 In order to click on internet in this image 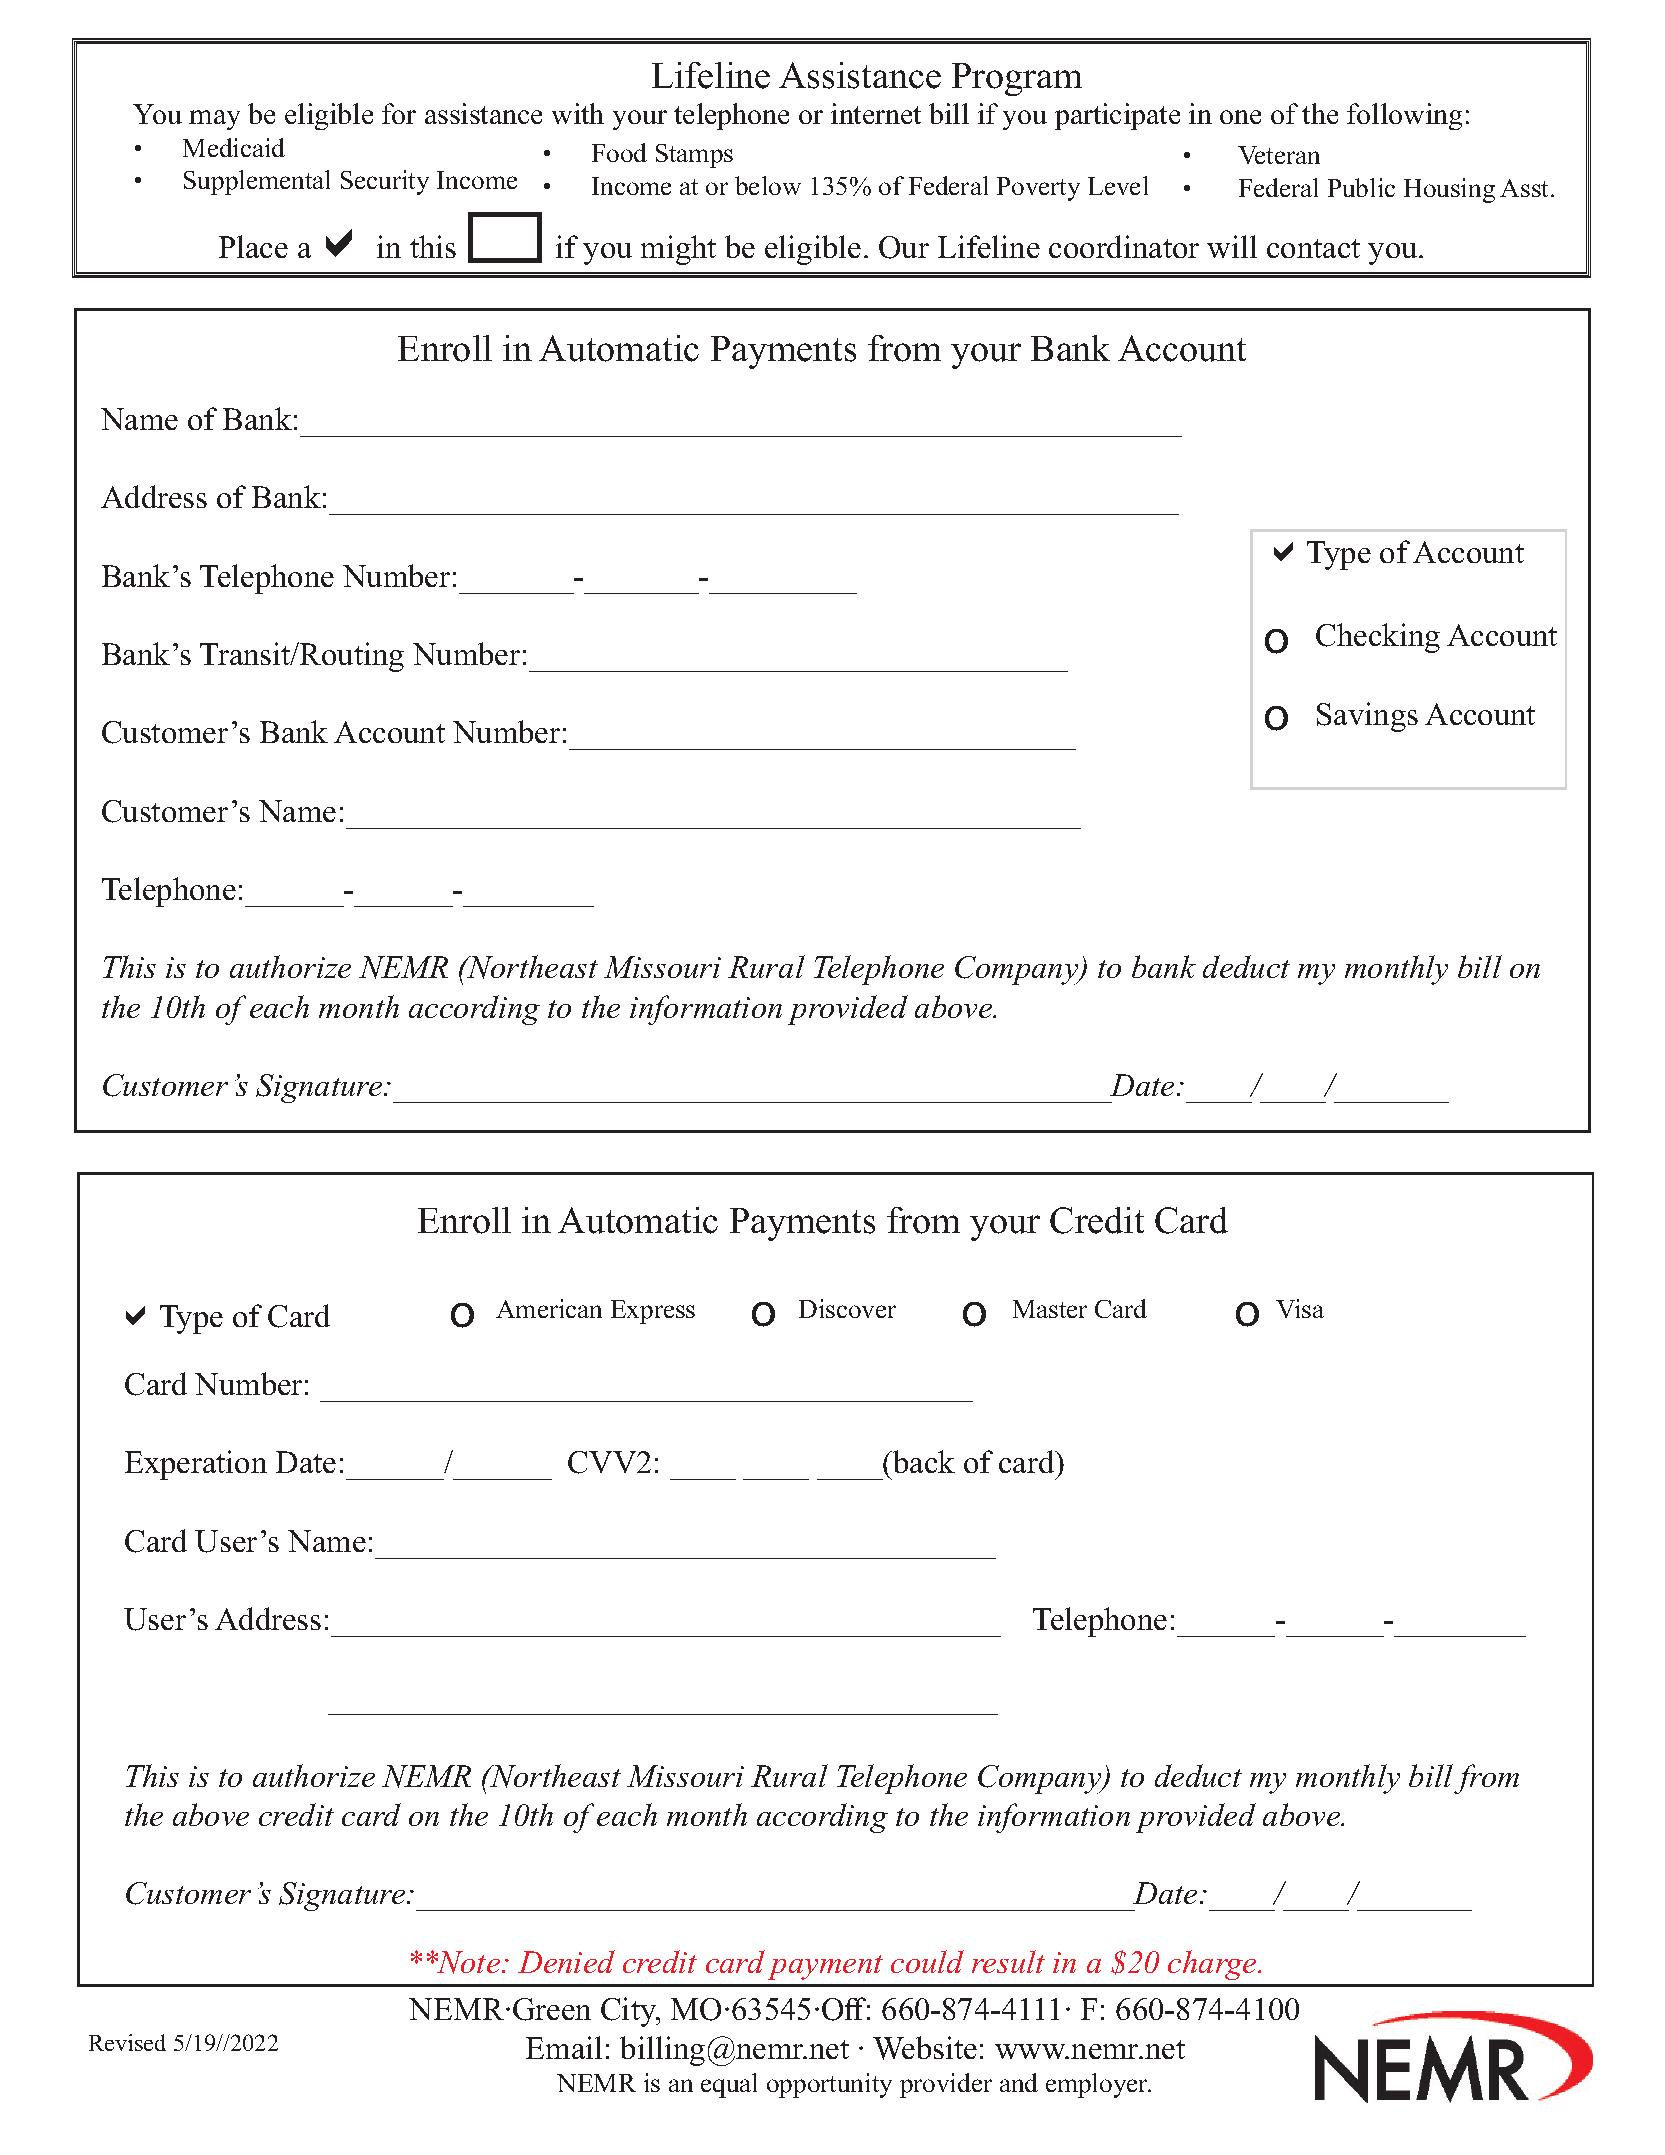, I will do `click(876, 113)`.
